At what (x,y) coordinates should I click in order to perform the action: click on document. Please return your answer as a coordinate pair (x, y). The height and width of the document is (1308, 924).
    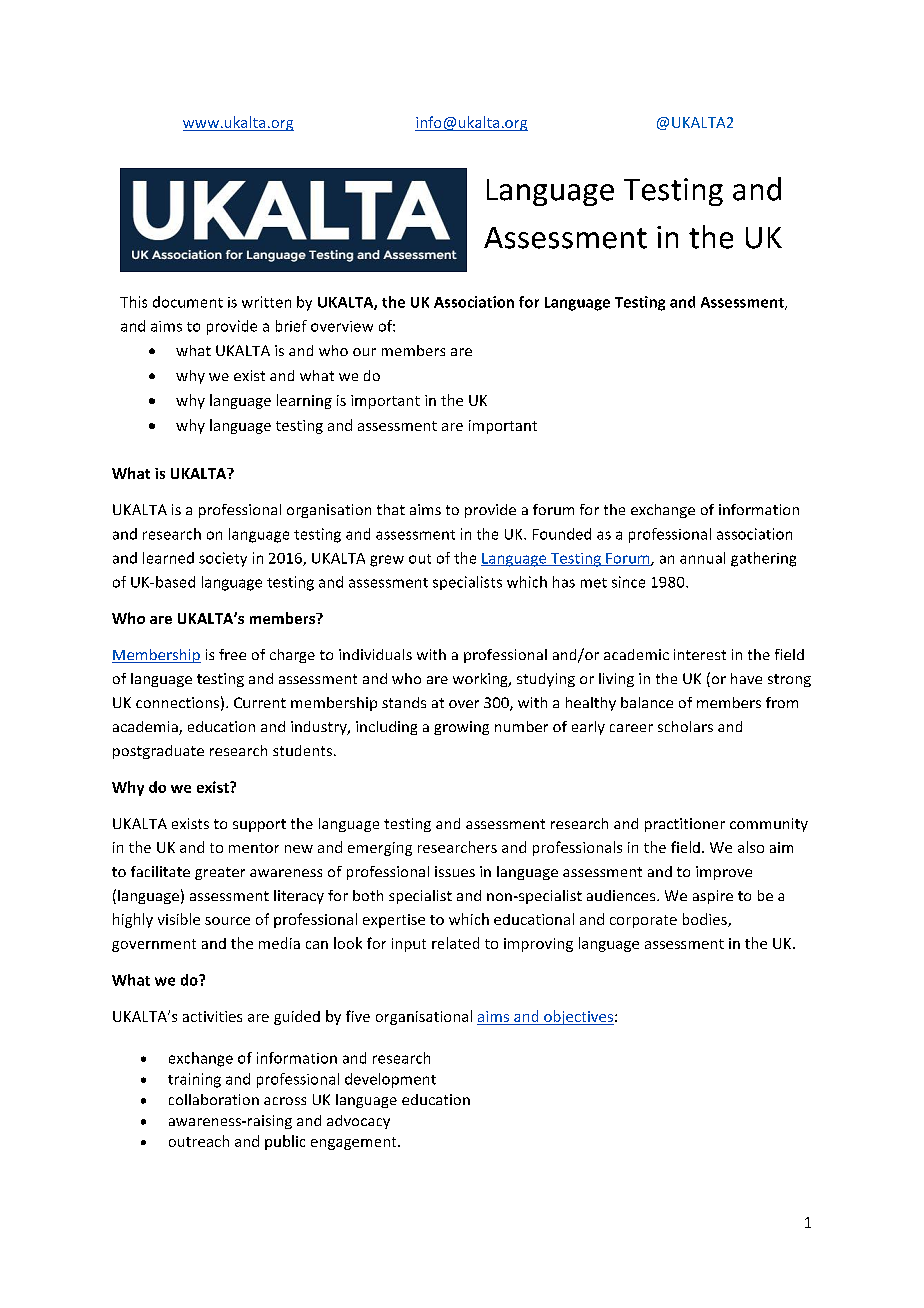
    Looking at the image, I should click on (188, 302).
